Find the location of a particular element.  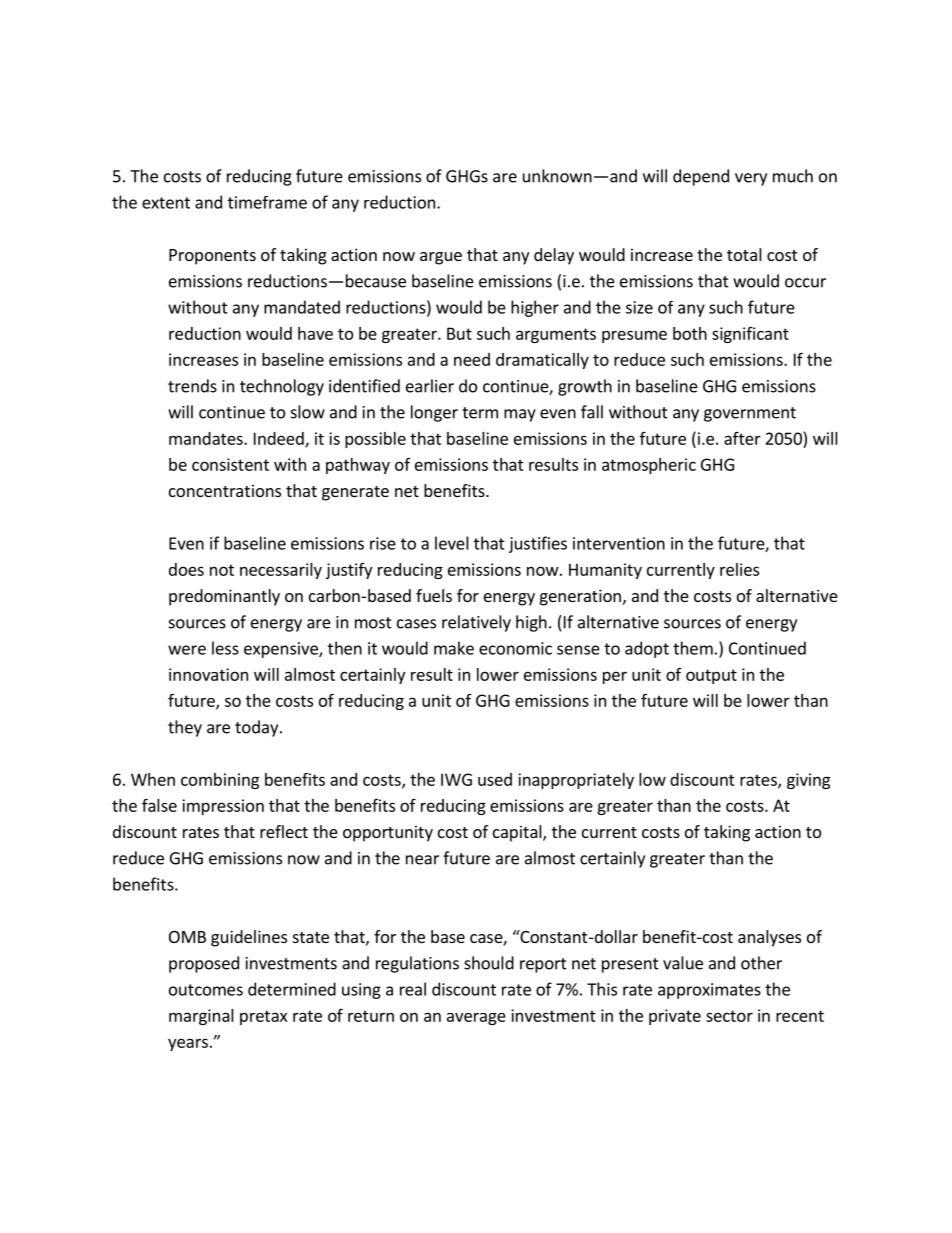

innovation is located at coordinates (208, 674).
